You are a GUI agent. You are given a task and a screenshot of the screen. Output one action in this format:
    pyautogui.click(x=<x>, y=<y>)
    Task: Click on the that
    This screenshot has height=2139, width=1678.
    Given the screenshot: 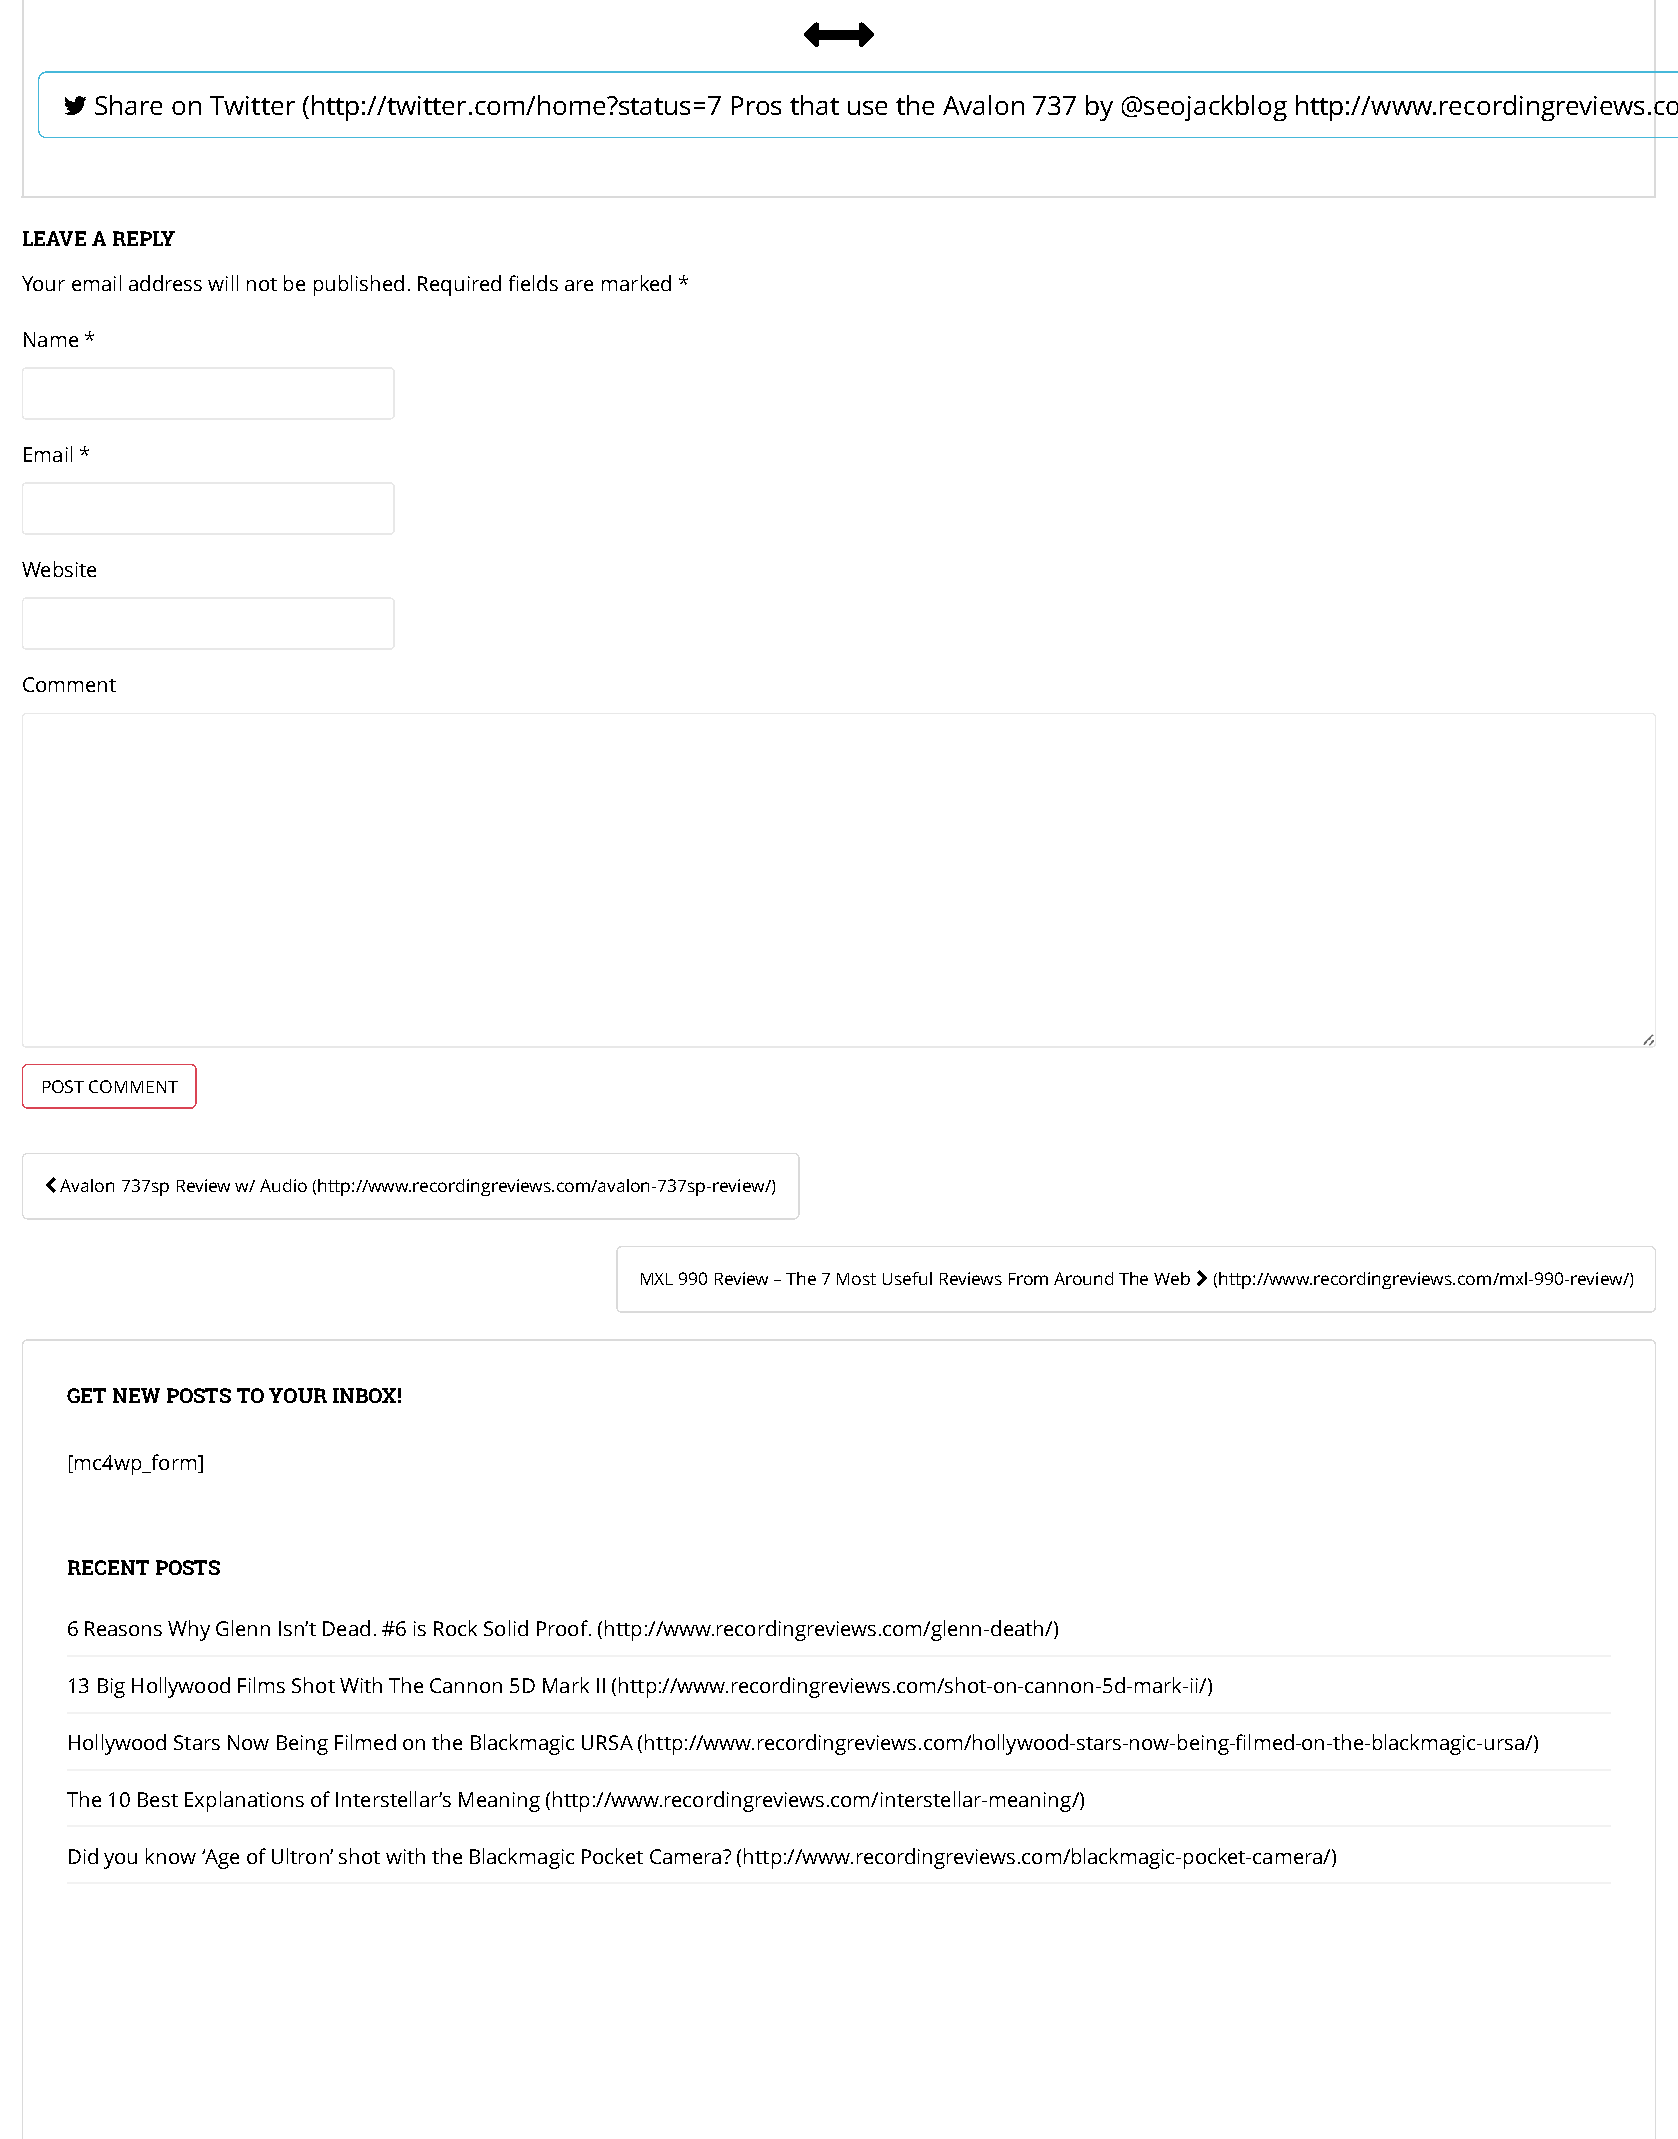 What is the action you would take?
    pyautogui.click(x=814, y=105)
